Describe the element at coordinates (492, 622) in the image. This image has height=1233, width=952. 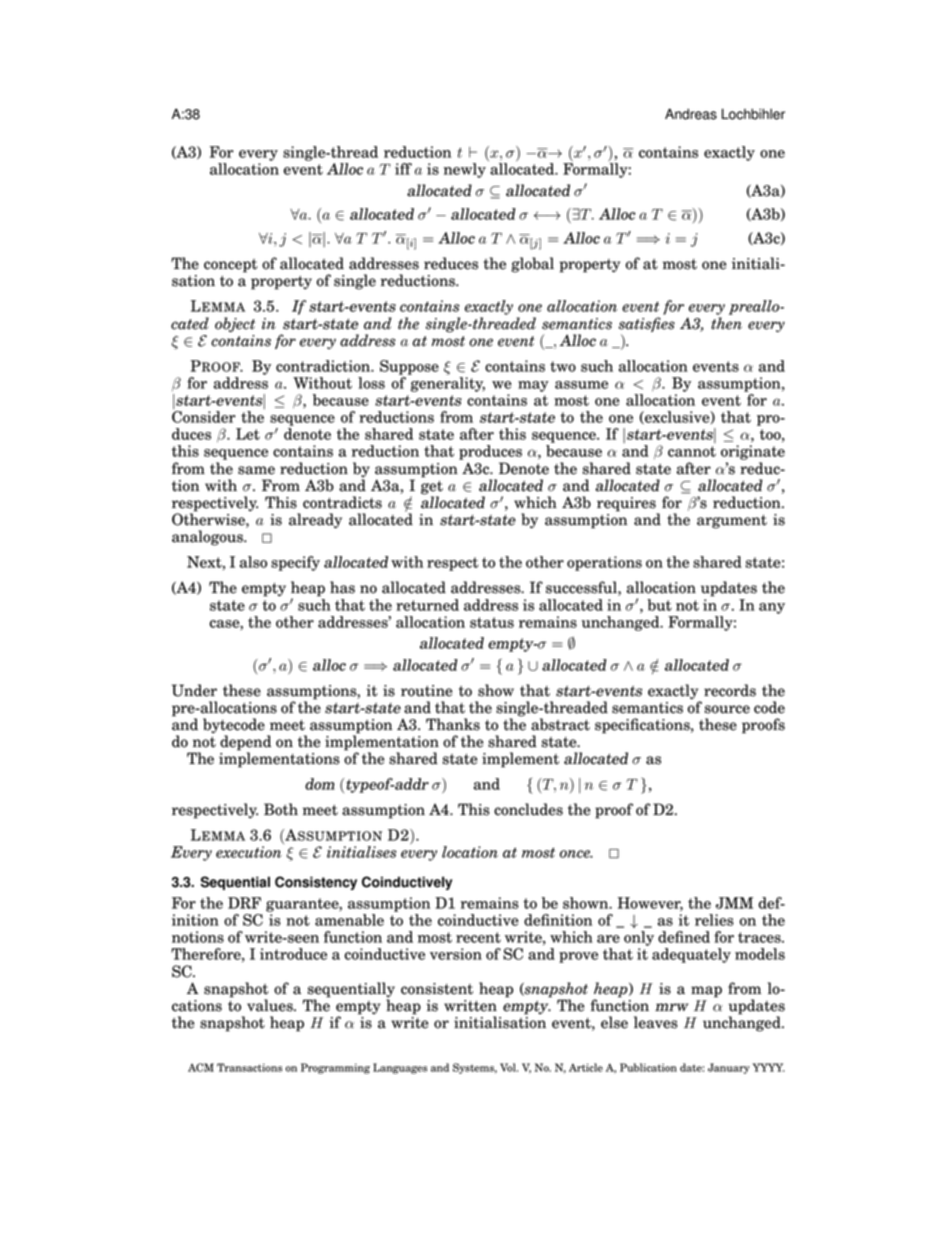
I see `status` at that location.
